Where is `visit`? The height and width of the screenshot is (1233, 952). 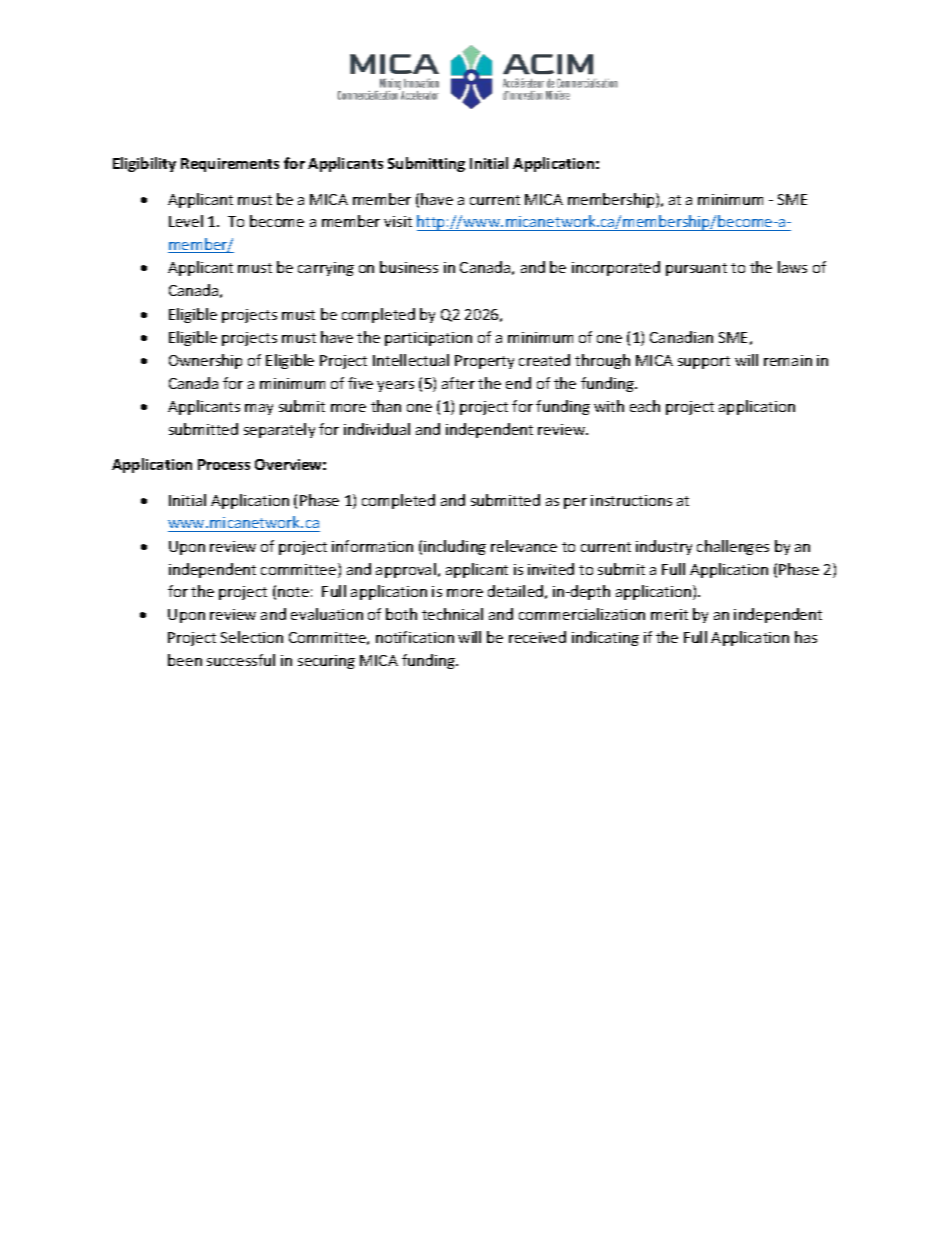
visit is located at coordinates (398, 221).
